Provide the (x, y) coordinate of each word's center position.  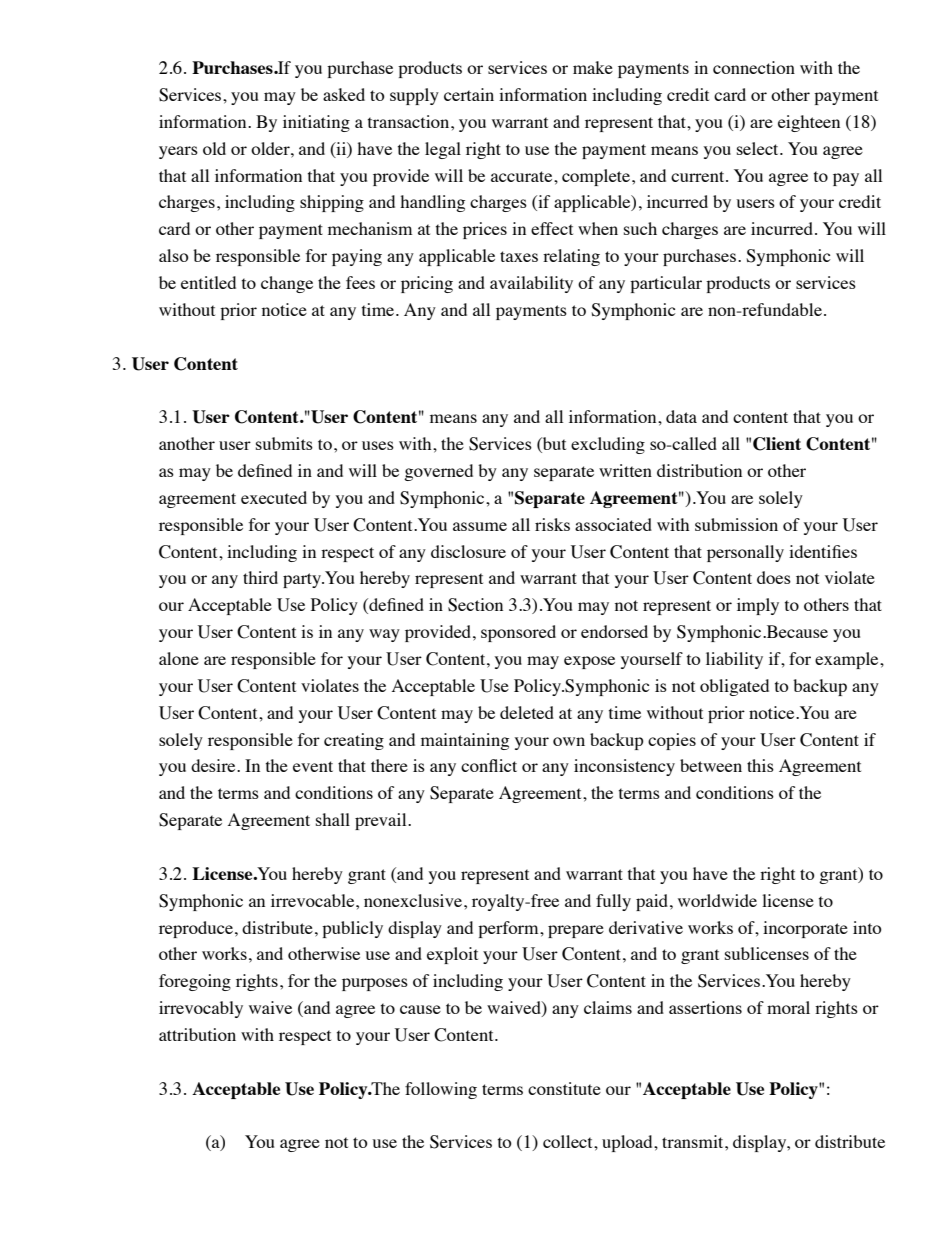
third (260, 577)
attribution (197, 1034)
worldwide (717, 900)
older (271, 148)
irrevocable (314, 900)
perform (509, 929)
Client (777, 444)
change (287, 284)
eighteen (809, 123)
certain (469, 94)
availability (531, 284)
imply (758, 606)
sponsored (518, 633)
